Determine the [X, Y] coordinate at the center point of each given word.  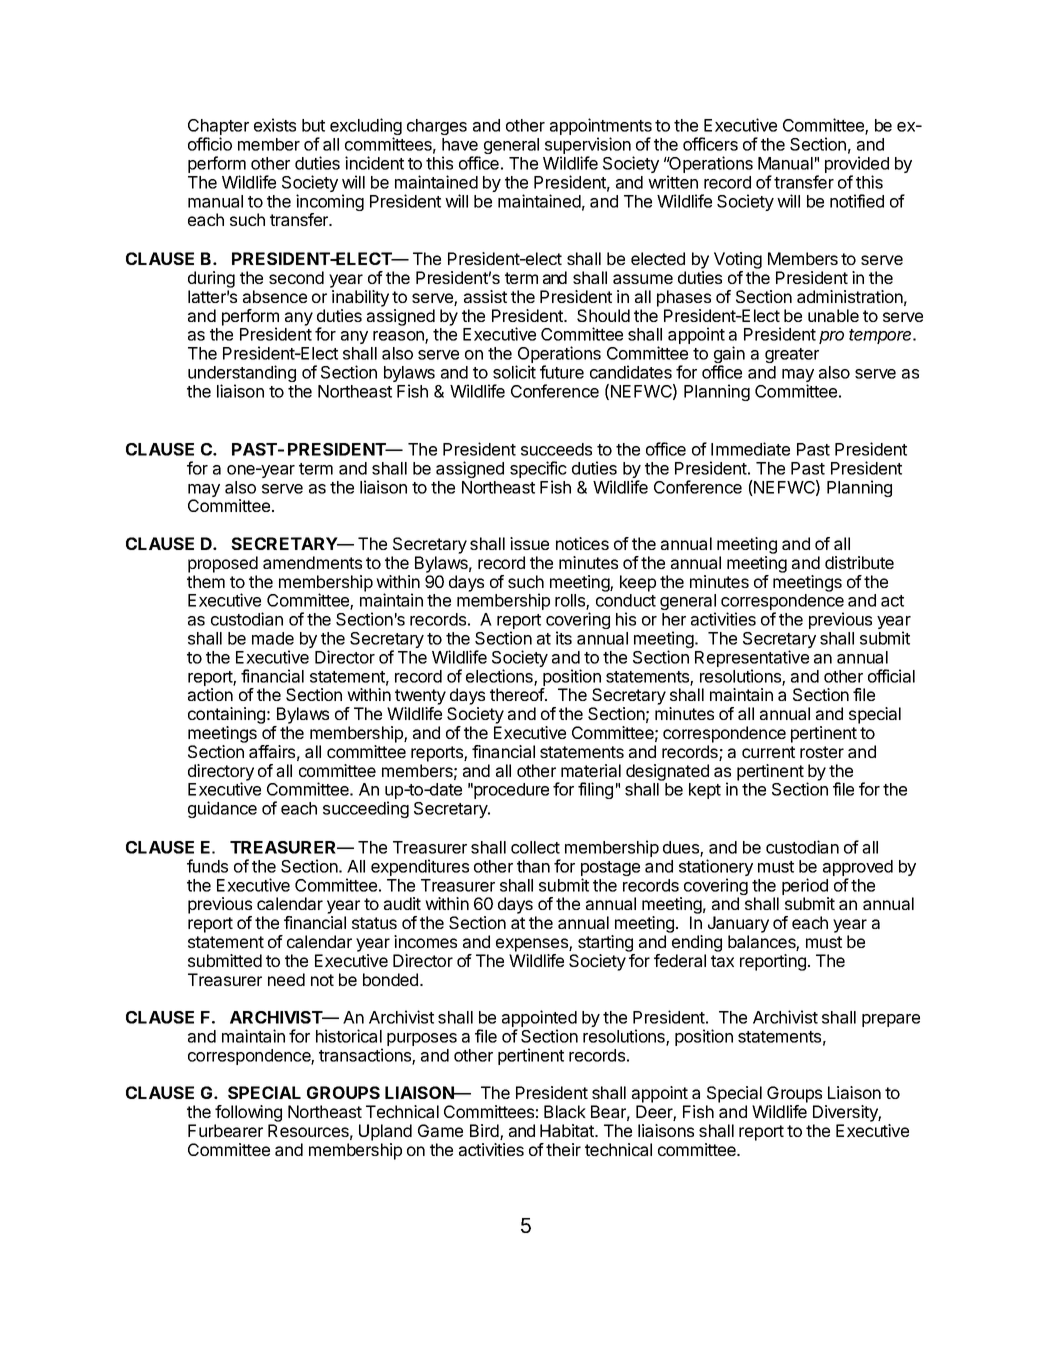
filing [595, 790]
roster [822, 752]
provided [857, 166]
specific [538, 471]
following [248, 1115]
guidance [222, 809]
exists [275, 125]
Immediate [750, 449]
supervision [588, 147]
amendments [312, 562]
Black [565, 1111]
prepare [891, 1020]
